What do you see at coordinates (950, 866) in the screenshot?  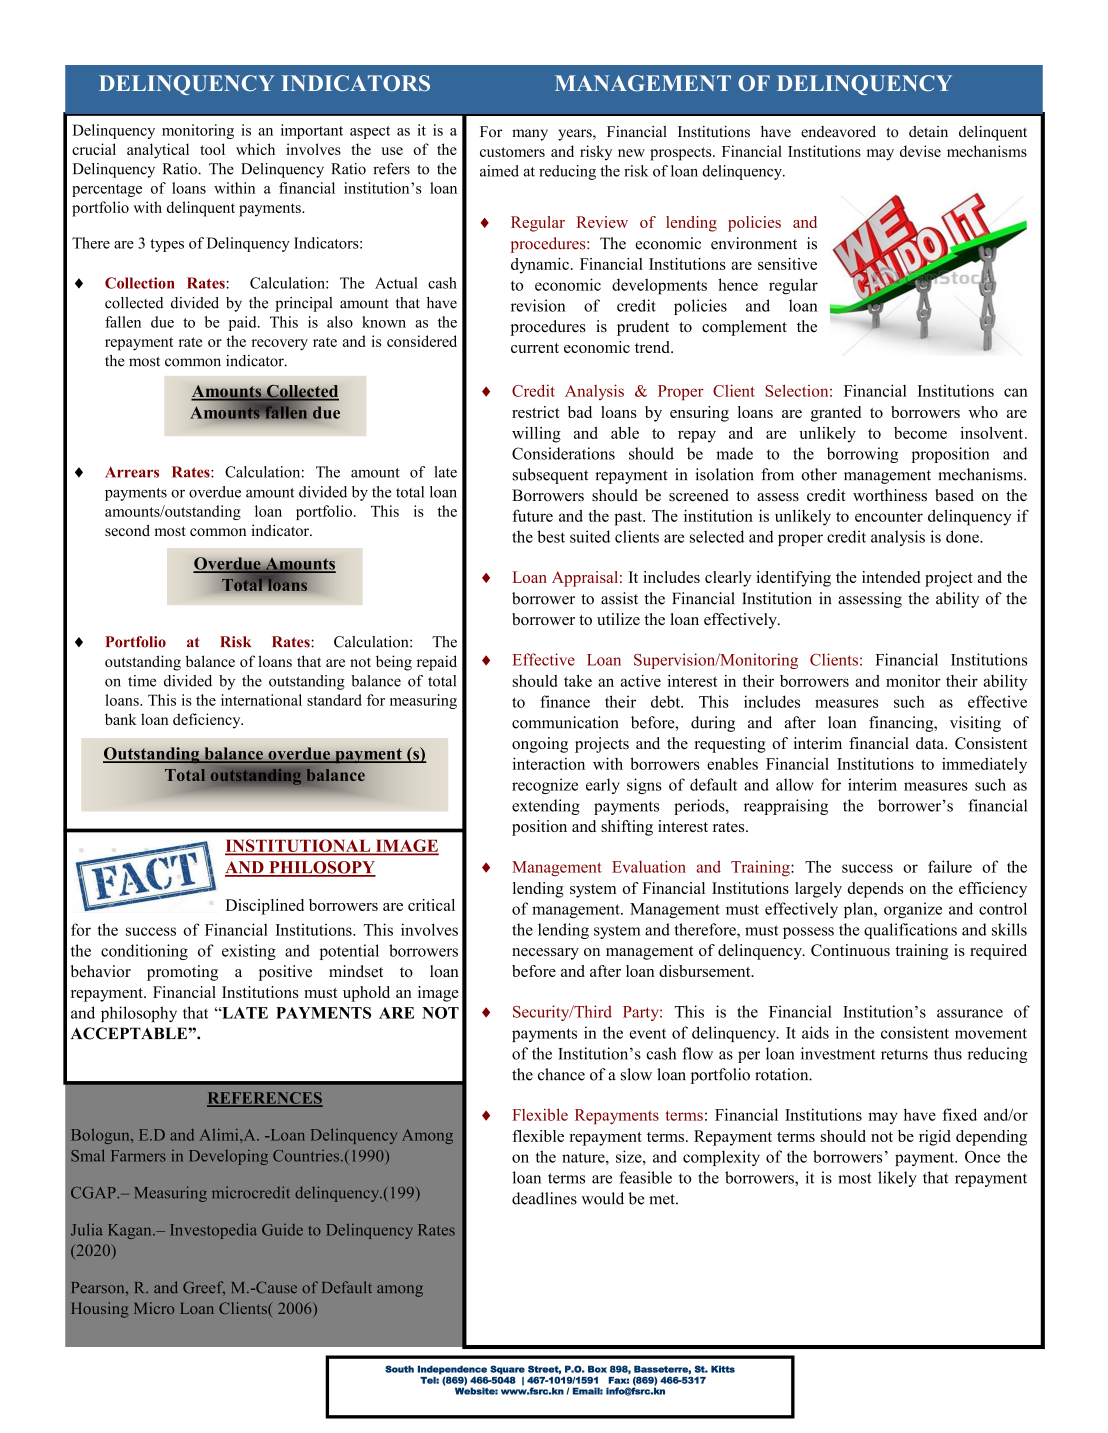 I see `failure` at bounding box center [950, 866].
